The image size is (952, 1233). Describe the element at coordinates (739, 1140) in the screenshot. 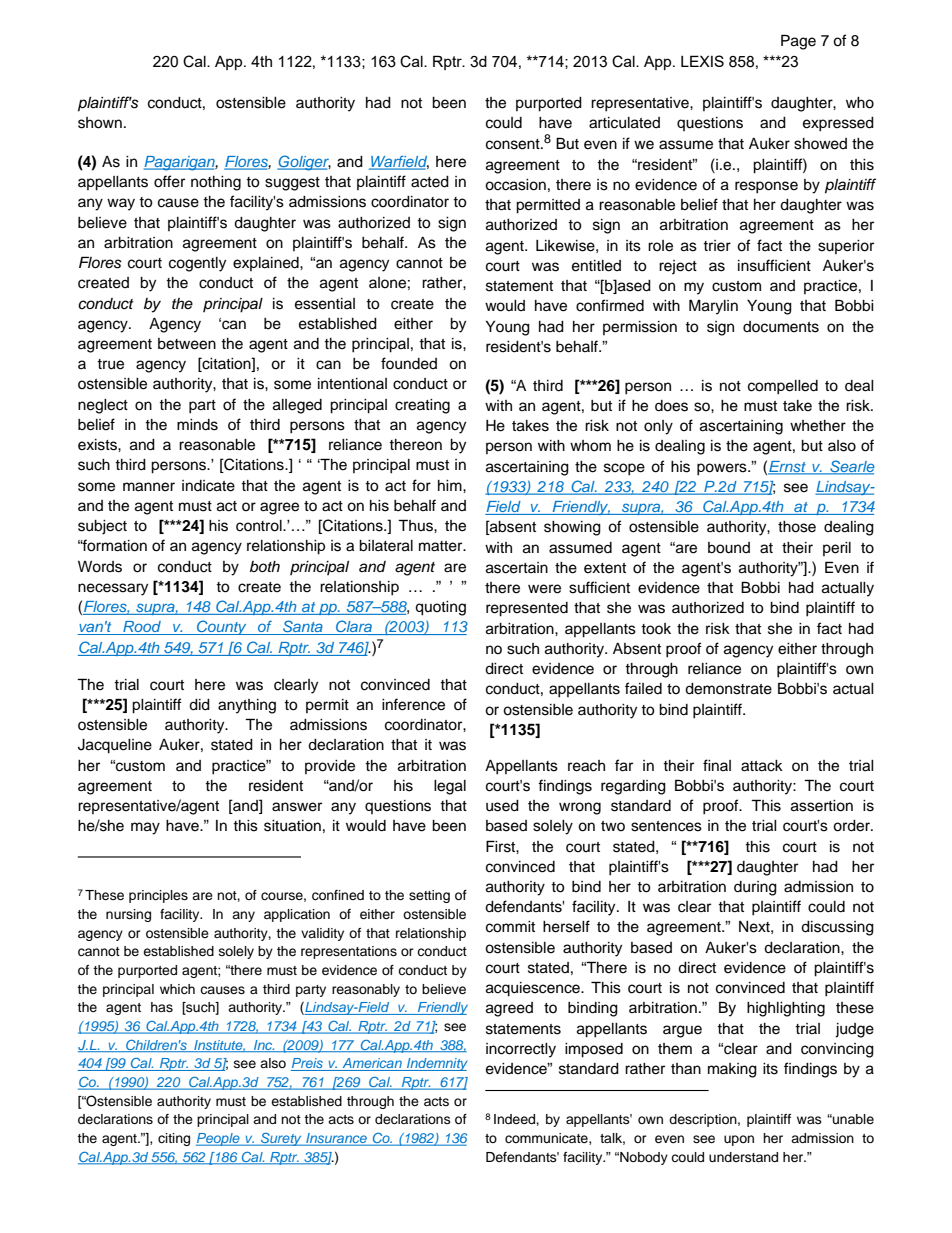

I see `upon` at that location.
